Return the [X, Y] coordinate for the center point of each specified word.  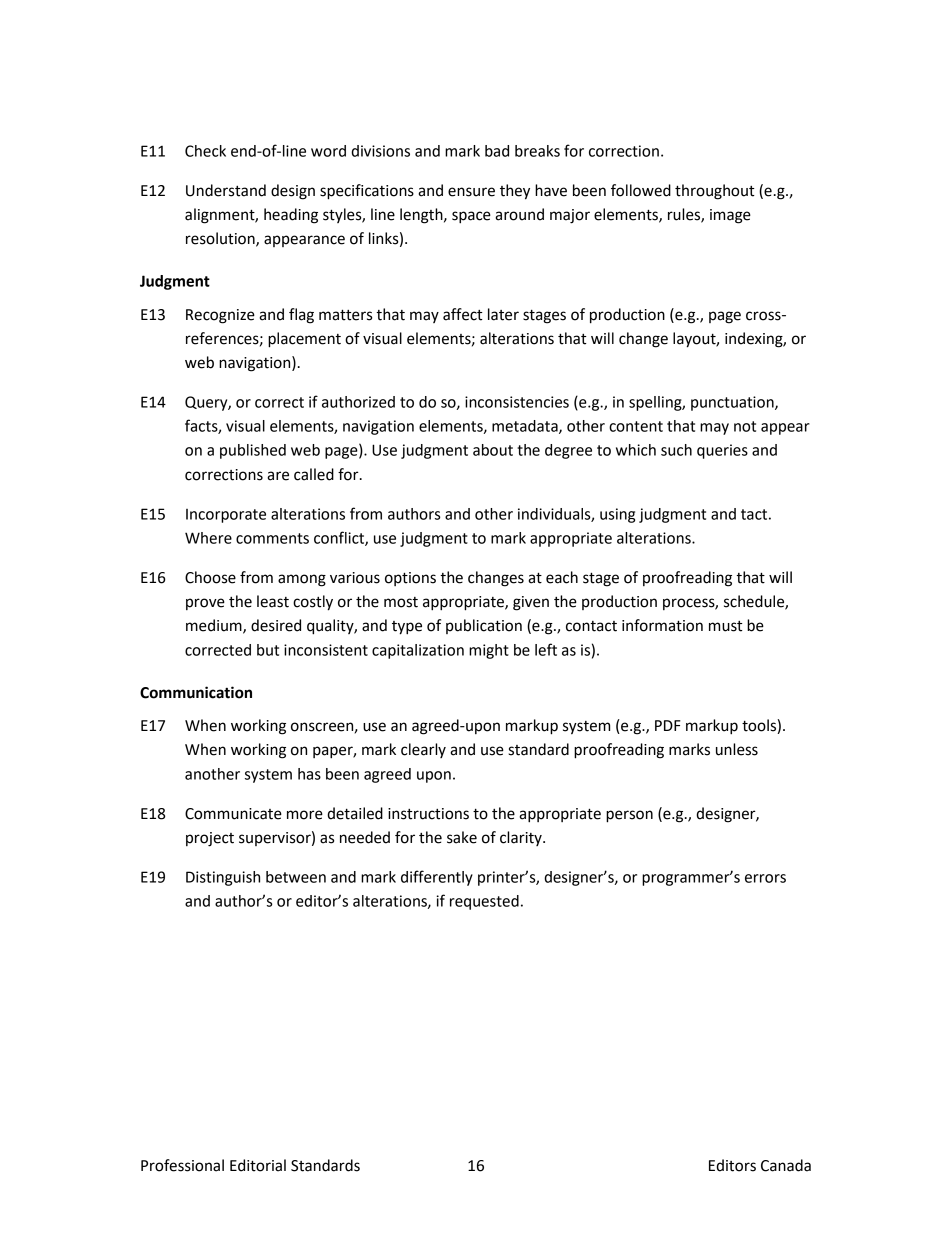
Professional [182, 1165]
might [489, 651]
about [493, 450]
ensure [471, 192]
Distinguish [223, 878]
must [726, 626]
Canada [786, 1165]
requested [484, 902]
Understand [226, 190]
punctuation [733, 403]
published [253, 451]
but [268, 650]
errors [765, 878]
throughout [715, 192]
